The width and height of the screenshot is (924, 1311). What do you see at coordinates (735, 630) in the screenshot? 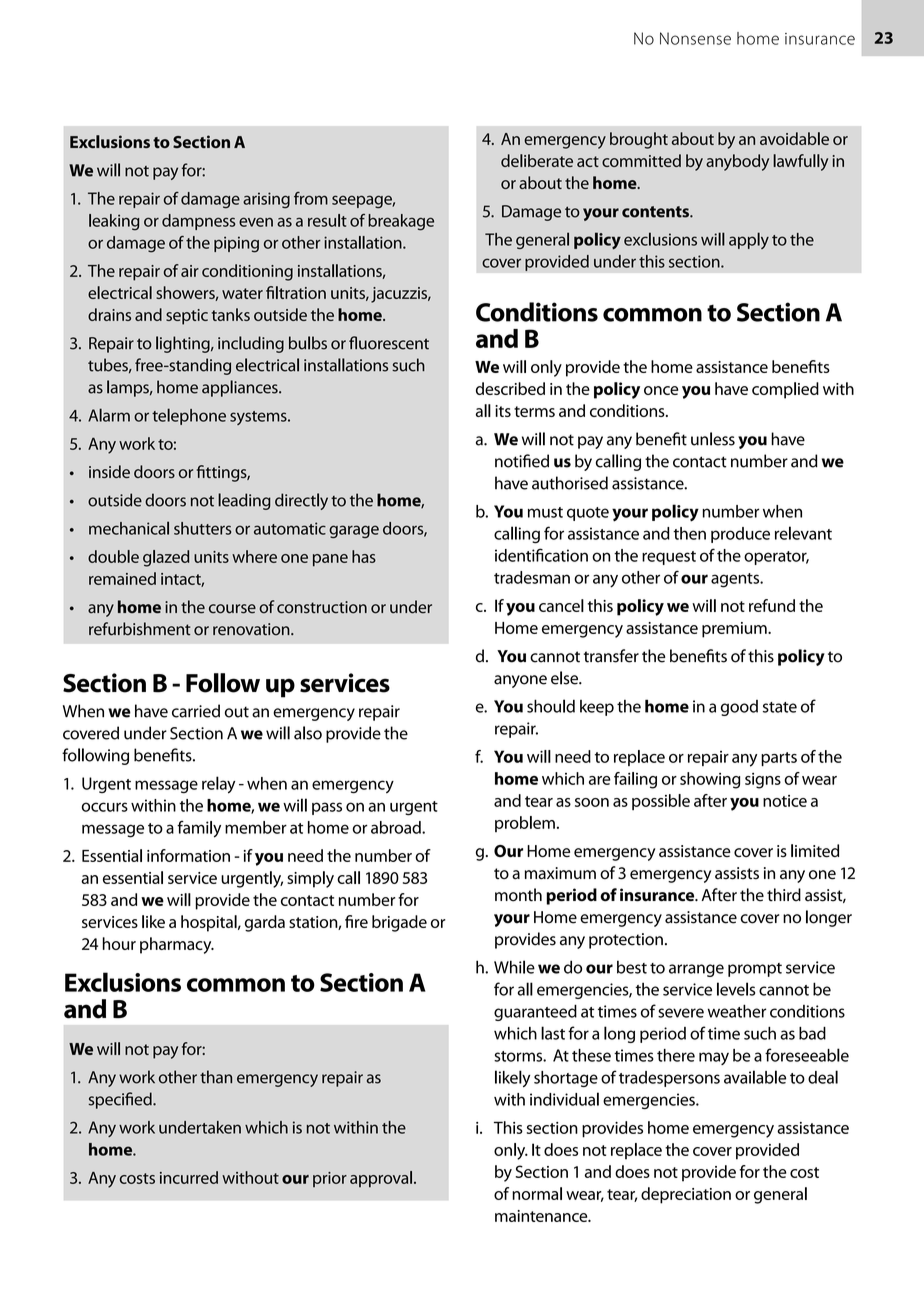
I see `premium` at bounding box center [735, 630].
